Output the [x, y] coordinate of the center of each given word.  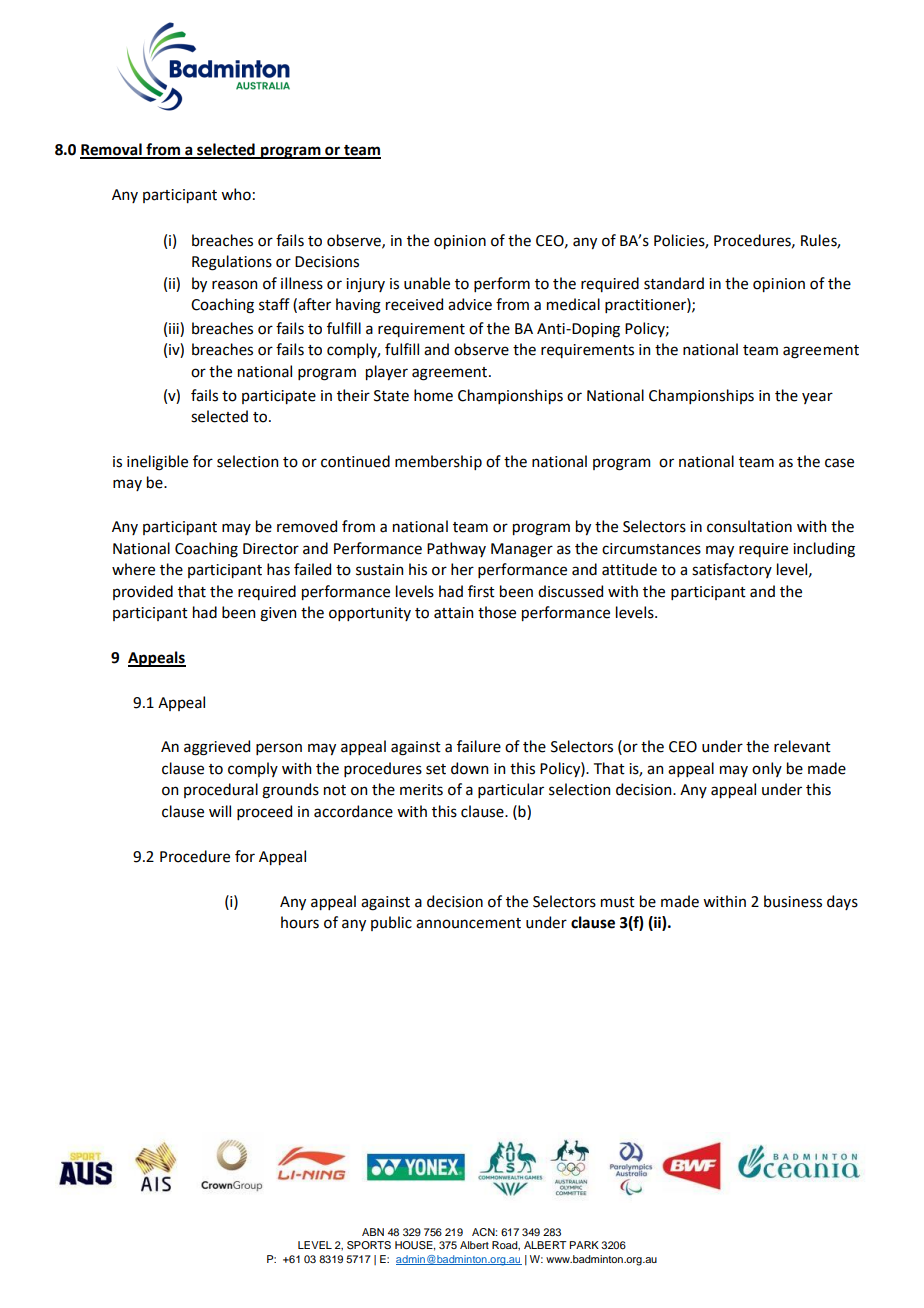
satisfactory [732, 570]
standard [674, 283]
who [236, 194]
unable [427, 283]
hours [300, 922]
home [433, 395]
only [767, 769]
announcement [468, 923]
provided [143, 592]
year [817, 398]
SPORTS [369, 1245]
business [793, 901]
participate [279, 397]
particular [511, 790]
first [481, 591]
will [220, 811]
